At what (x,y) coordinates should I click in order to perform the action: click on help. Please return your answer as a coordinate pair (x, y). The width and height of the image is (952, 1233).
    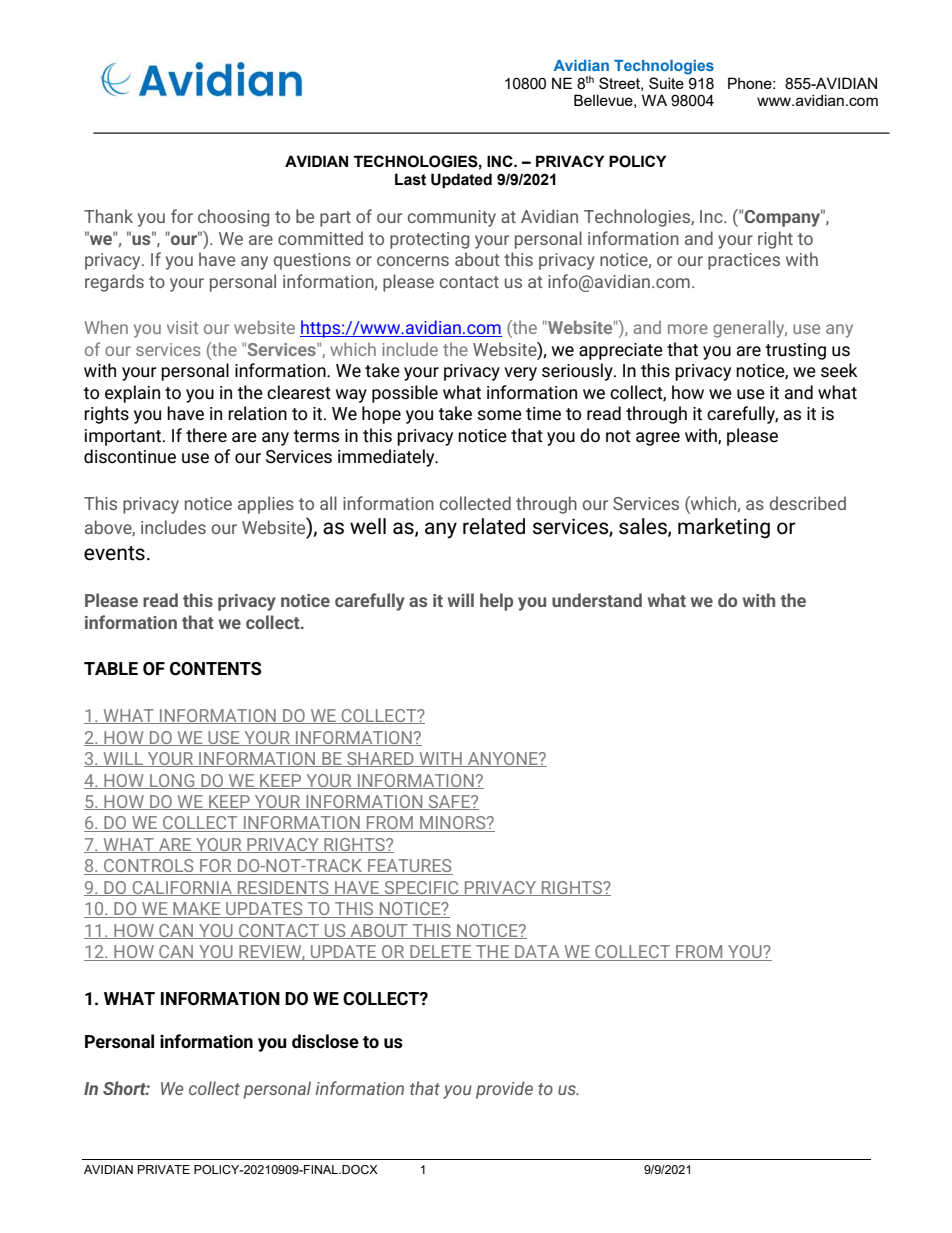
    Looking at the image, I should click on (496, 602).
